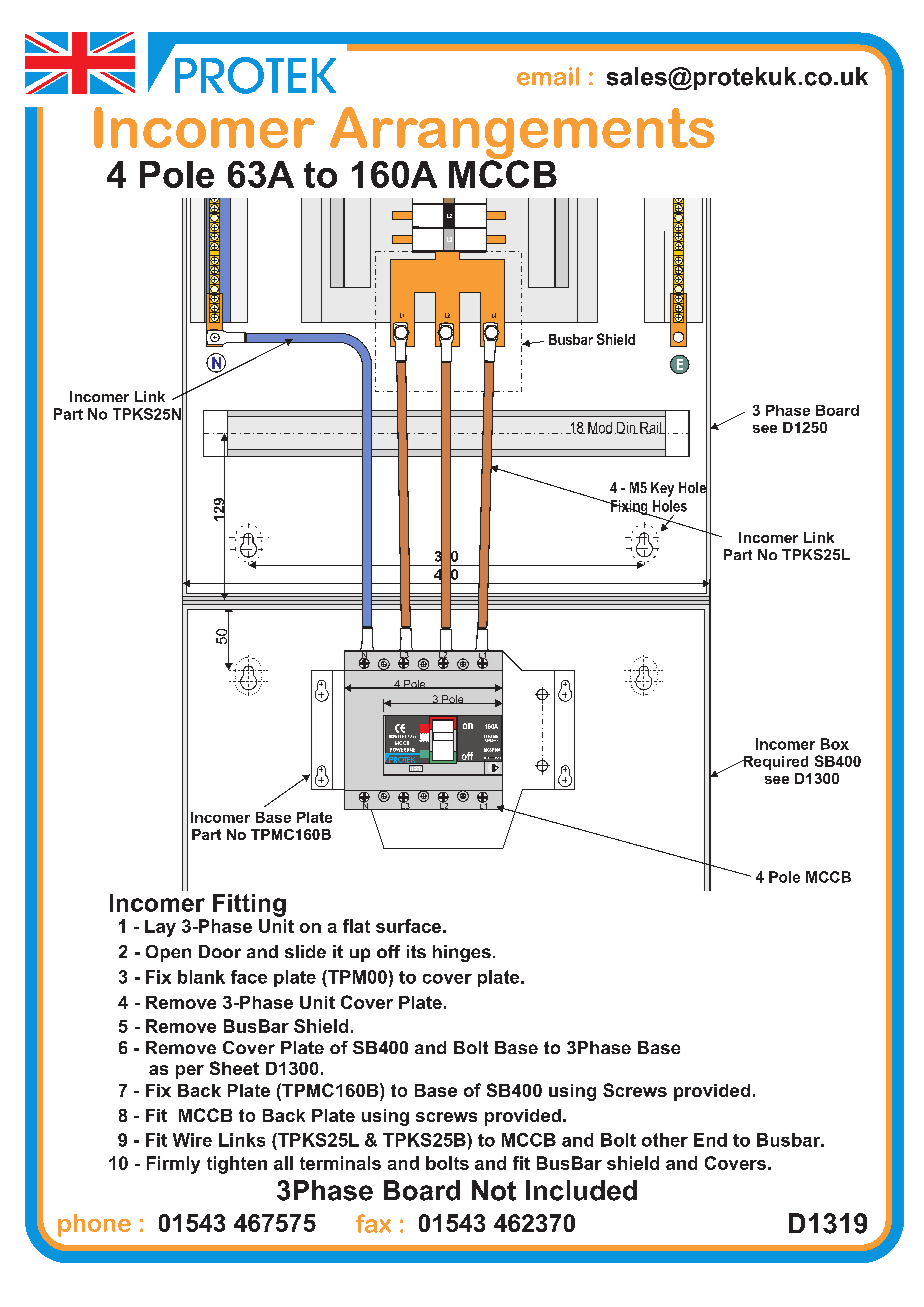  I want to click on Box, so click(835, 744).
